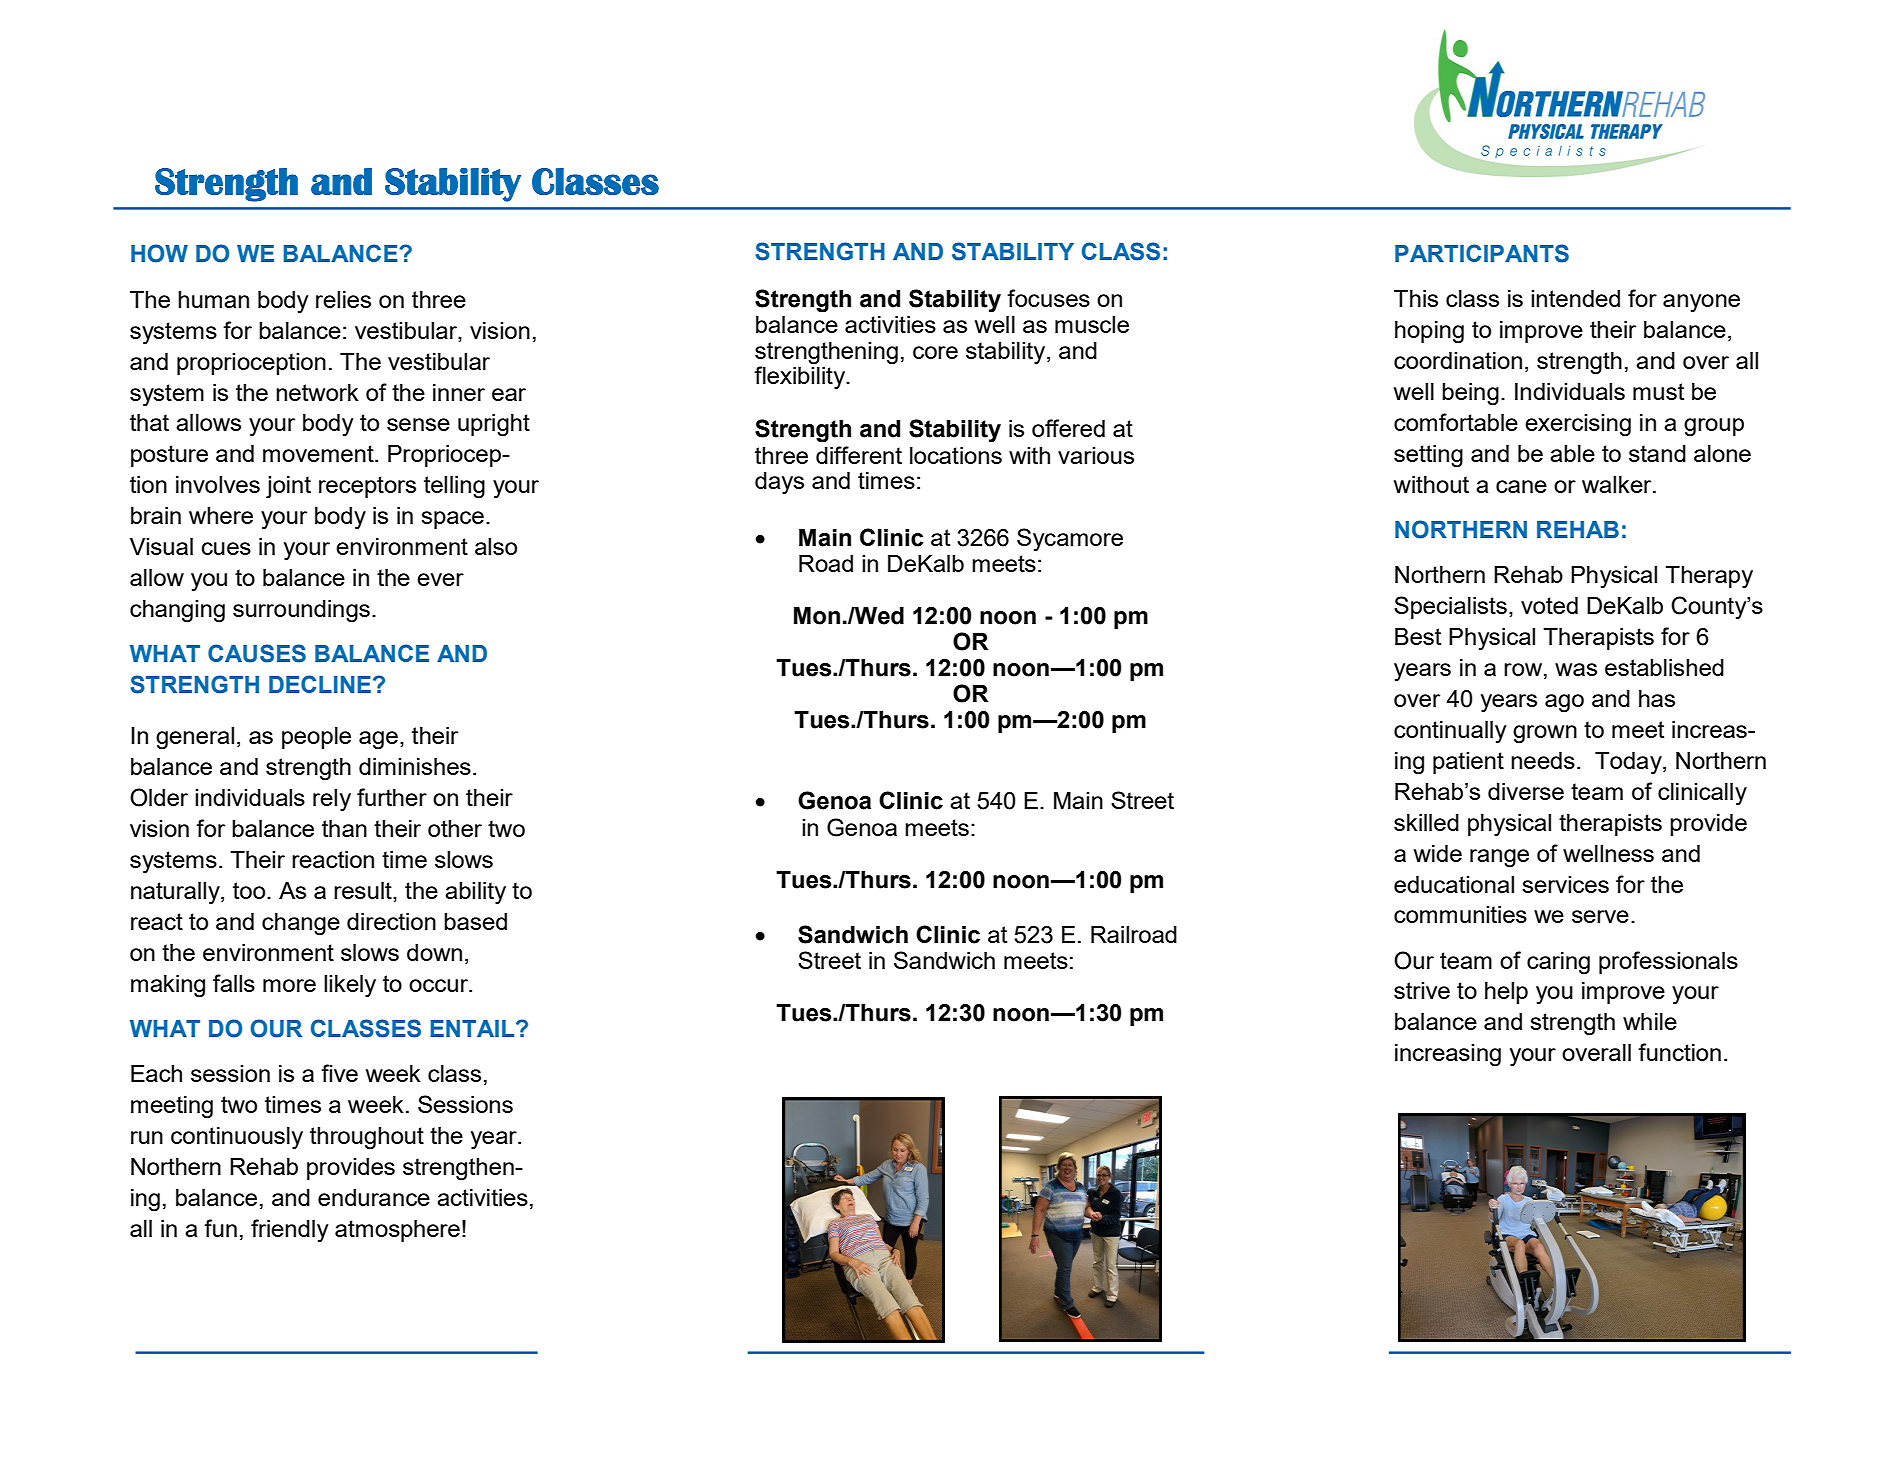 The height and width of the document is (1461, 1890). Describe the element at coordinates (343, 299) in the document. I see `relies` at that location.
